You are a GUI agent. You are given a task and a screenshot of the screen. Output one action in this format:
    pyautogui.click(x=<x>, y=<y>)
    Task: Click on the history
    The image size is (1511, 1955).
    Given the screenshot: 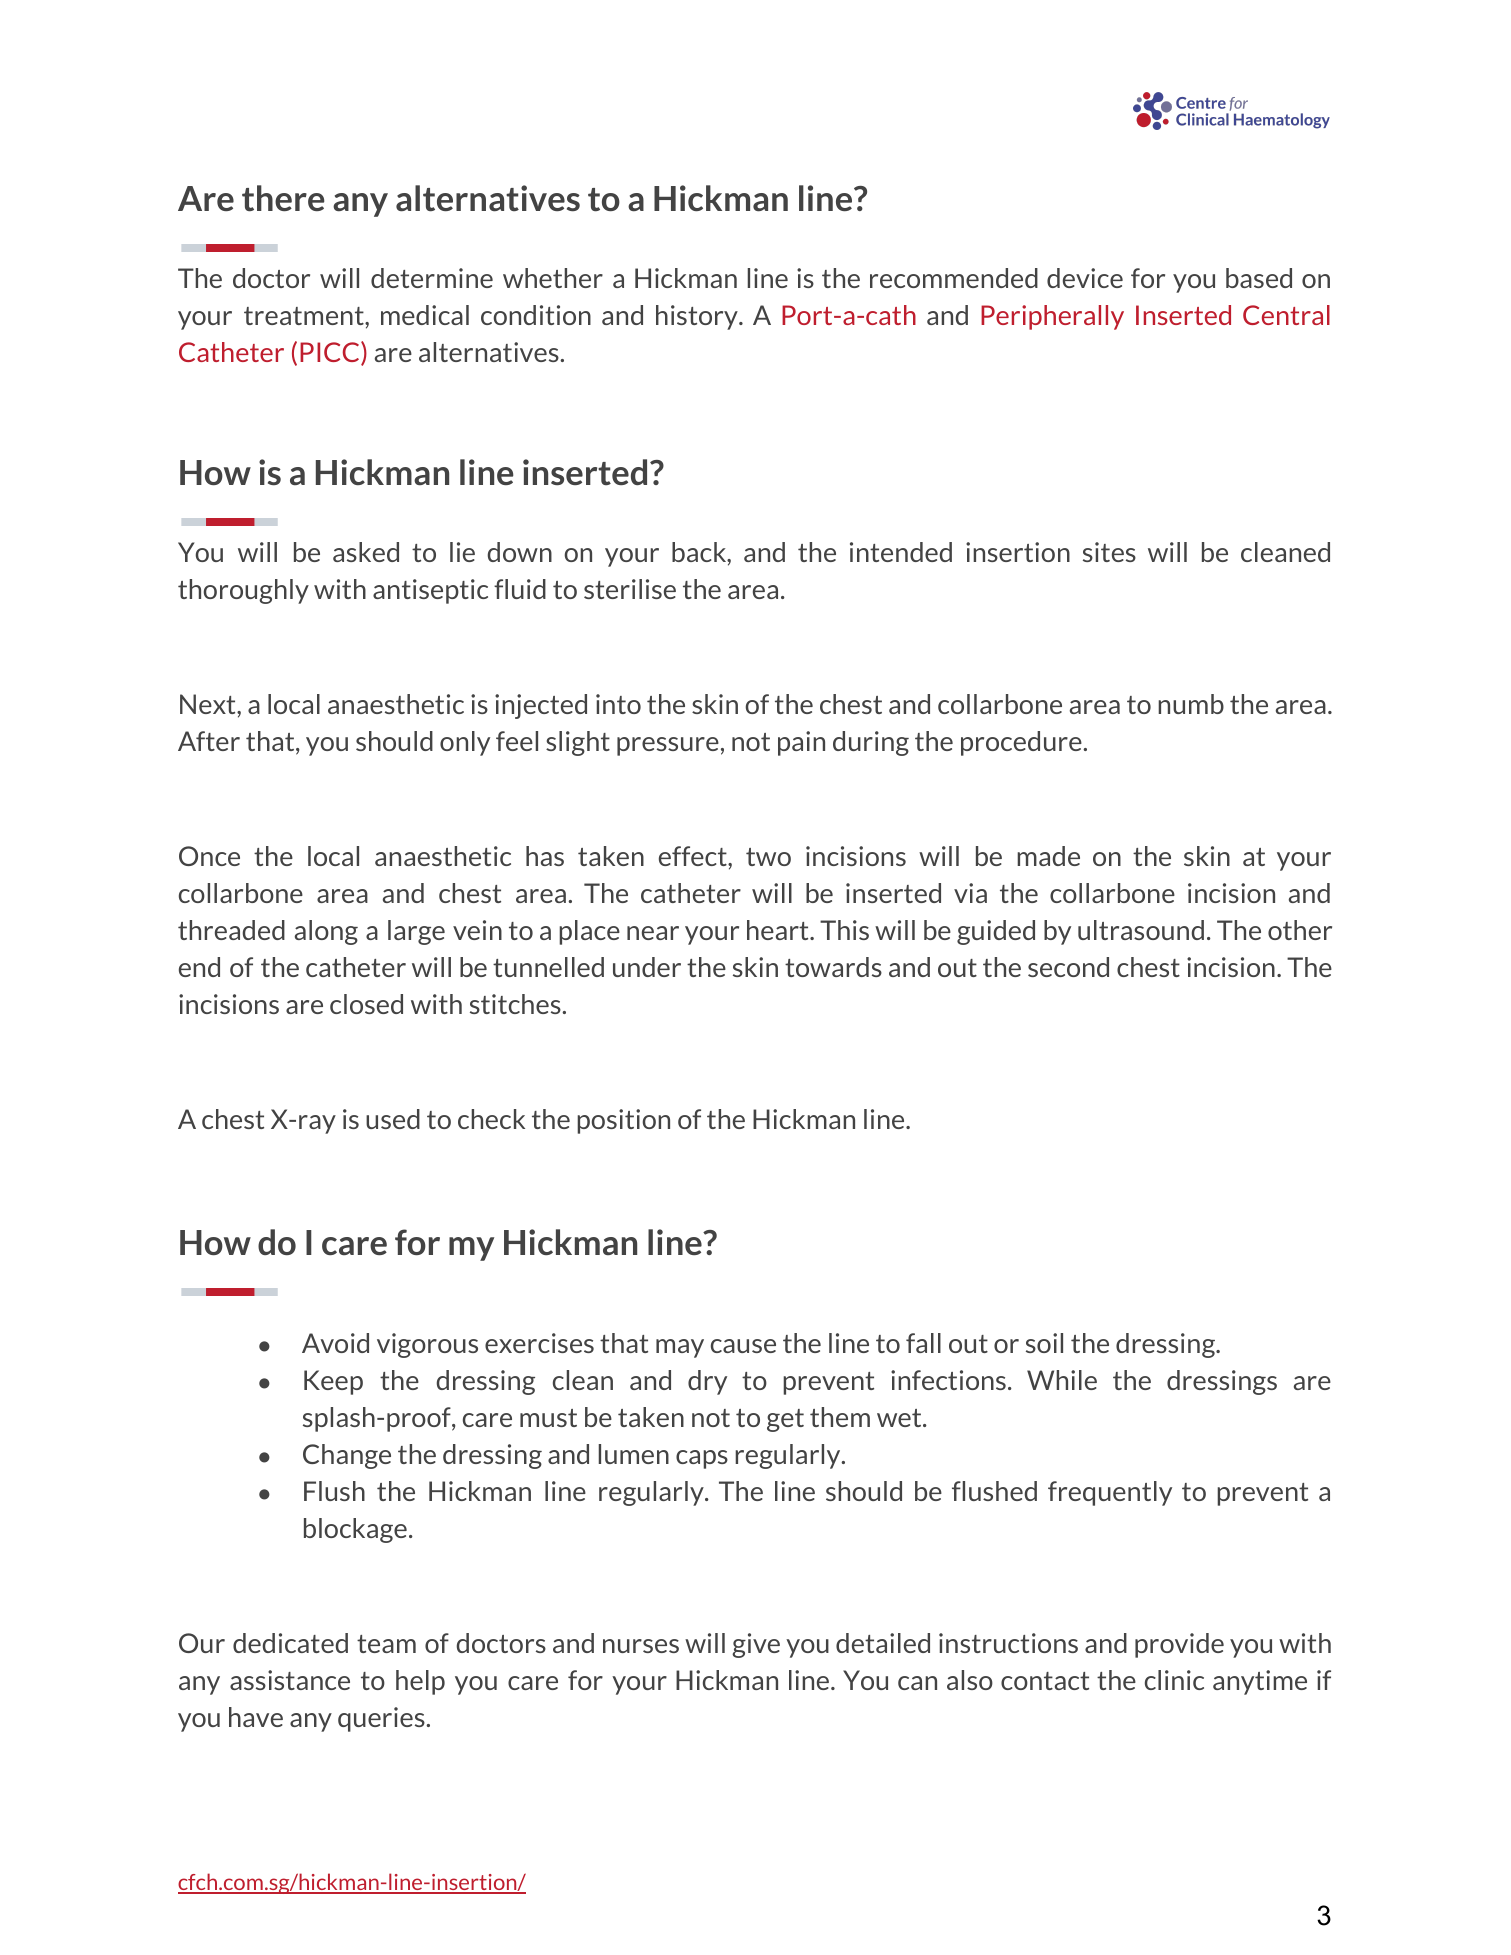 What is the action you would take?
    pyautogui.click(x=698, y=317)
